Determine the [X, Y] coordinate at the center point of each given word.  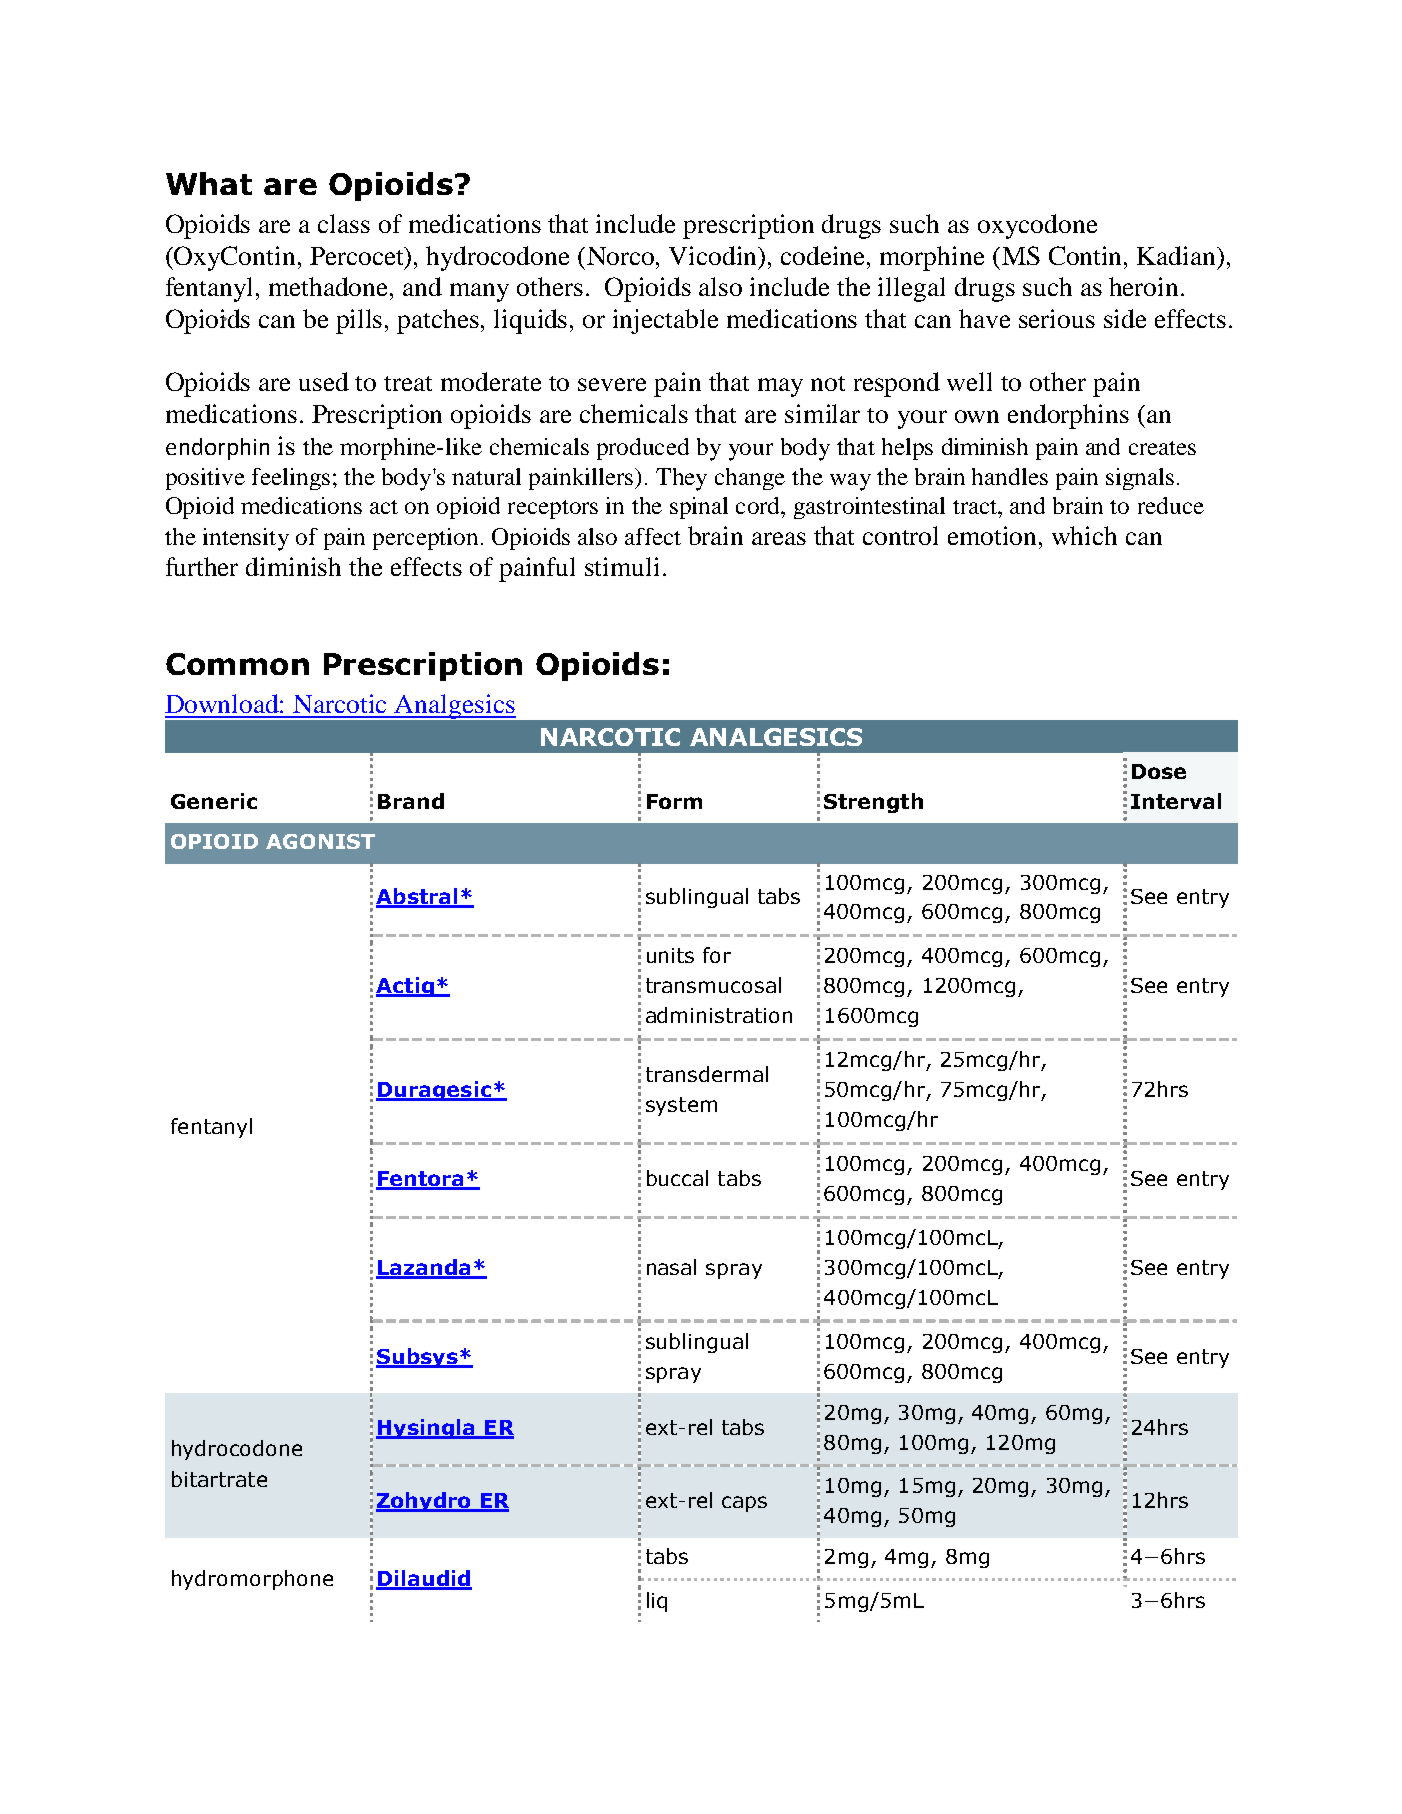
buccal [677, 1178]
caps [744, 1504]
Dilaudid [424, 1579]
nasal [671, 1267]
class [344, 223]
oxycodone [1037, 226]
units [670, 955]
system [681, 1106]
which [1084, 535]
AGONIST [320, 841]
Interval [1176, 801]
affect [653, 536]
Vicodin [714, 255]
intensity [246, 539]
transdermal [707, 1074]
